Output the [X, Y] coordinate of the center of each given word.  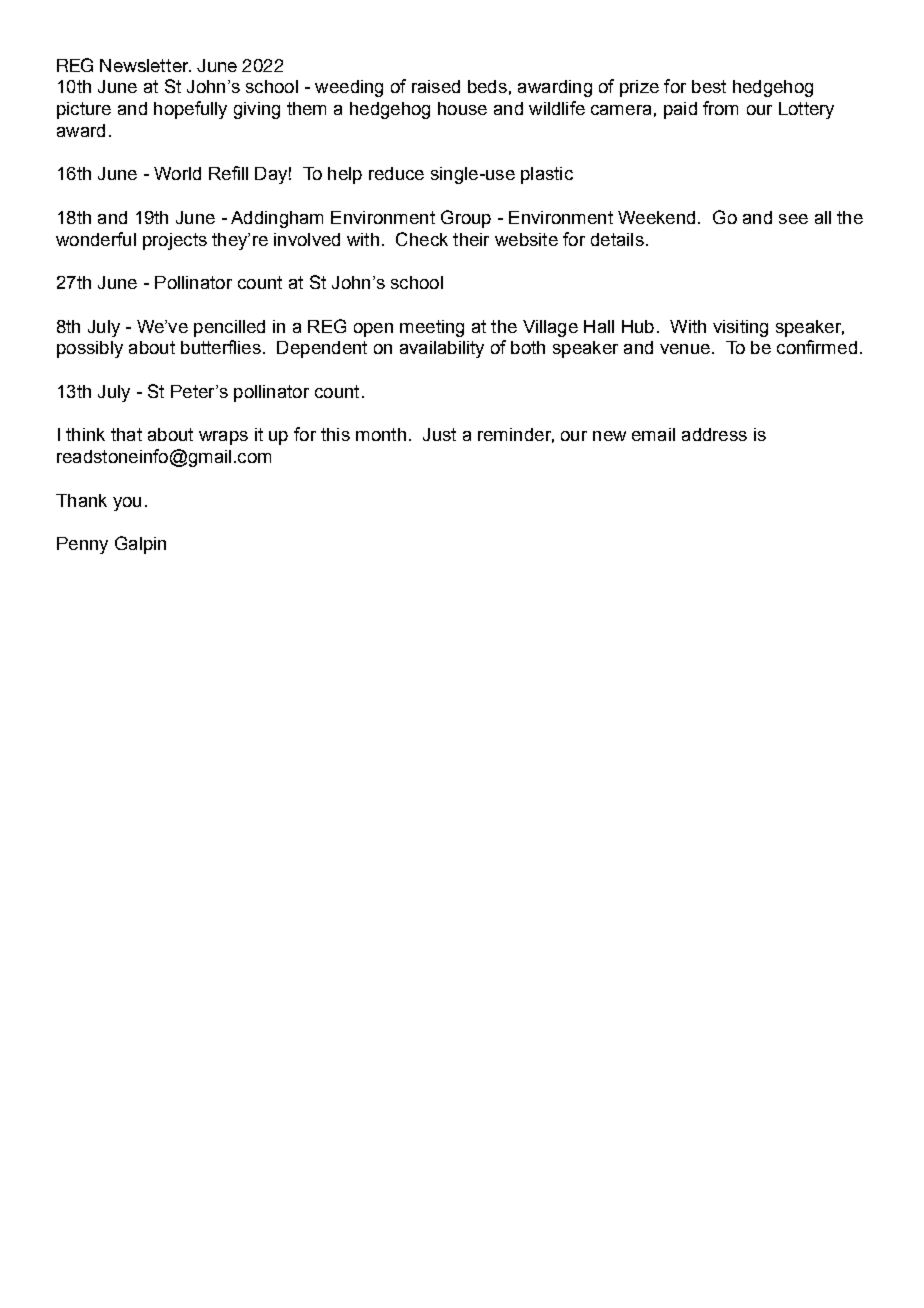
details [617, 239]
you [127, 504]
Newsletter [145, 65]
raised [436, 86]
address [714, 434]
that [126, 434]
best [709, 86]
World [177, 173]
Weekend [656, 217]
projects [175, 241]
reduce [396, 173]
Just [439, 434]
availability [442, 349]
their [471, 239]
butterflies [221, 347]
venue [685, 349]
